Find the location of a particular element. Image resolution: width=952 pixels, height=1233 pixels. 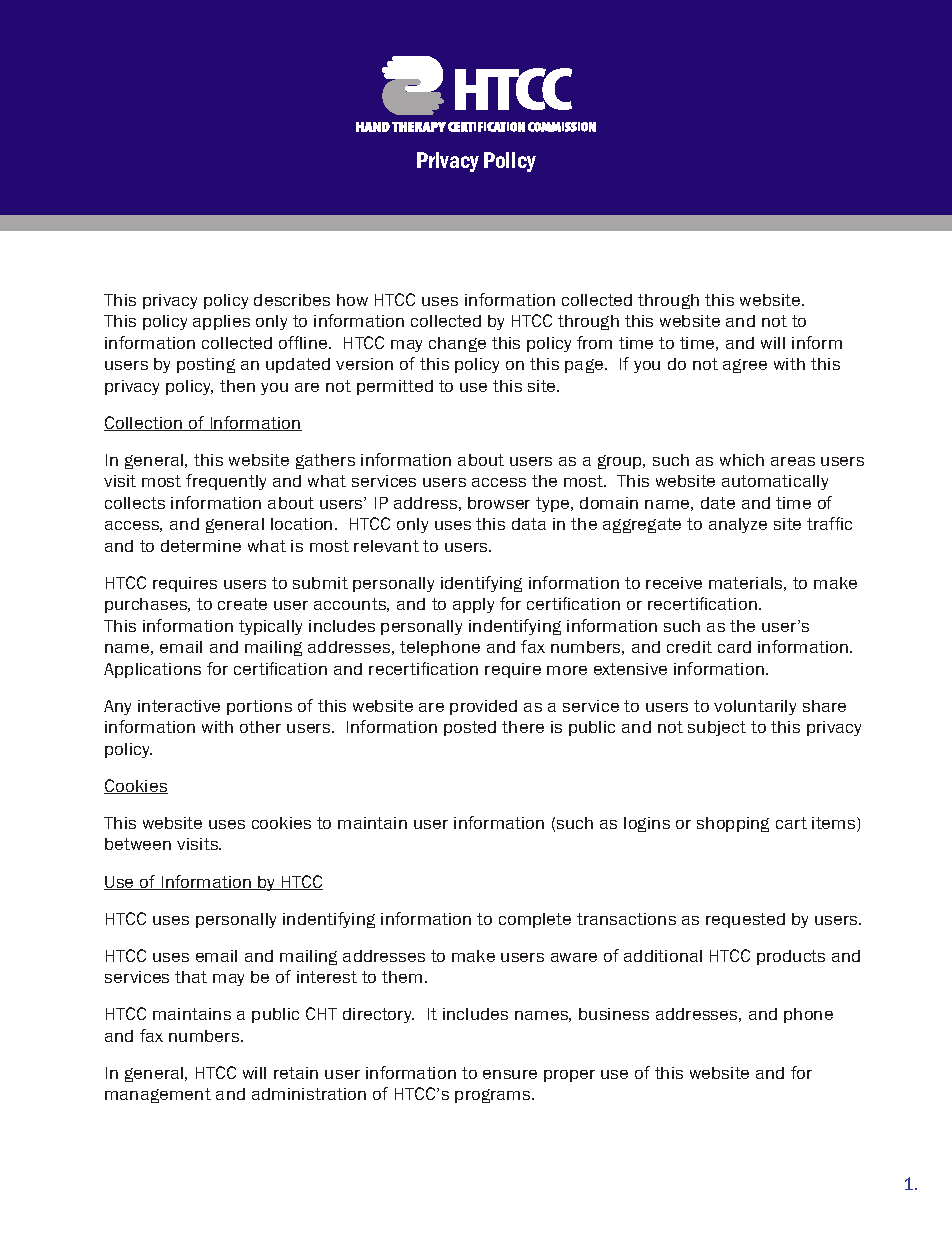

voluntarily is located at coordinates (755, 707).
